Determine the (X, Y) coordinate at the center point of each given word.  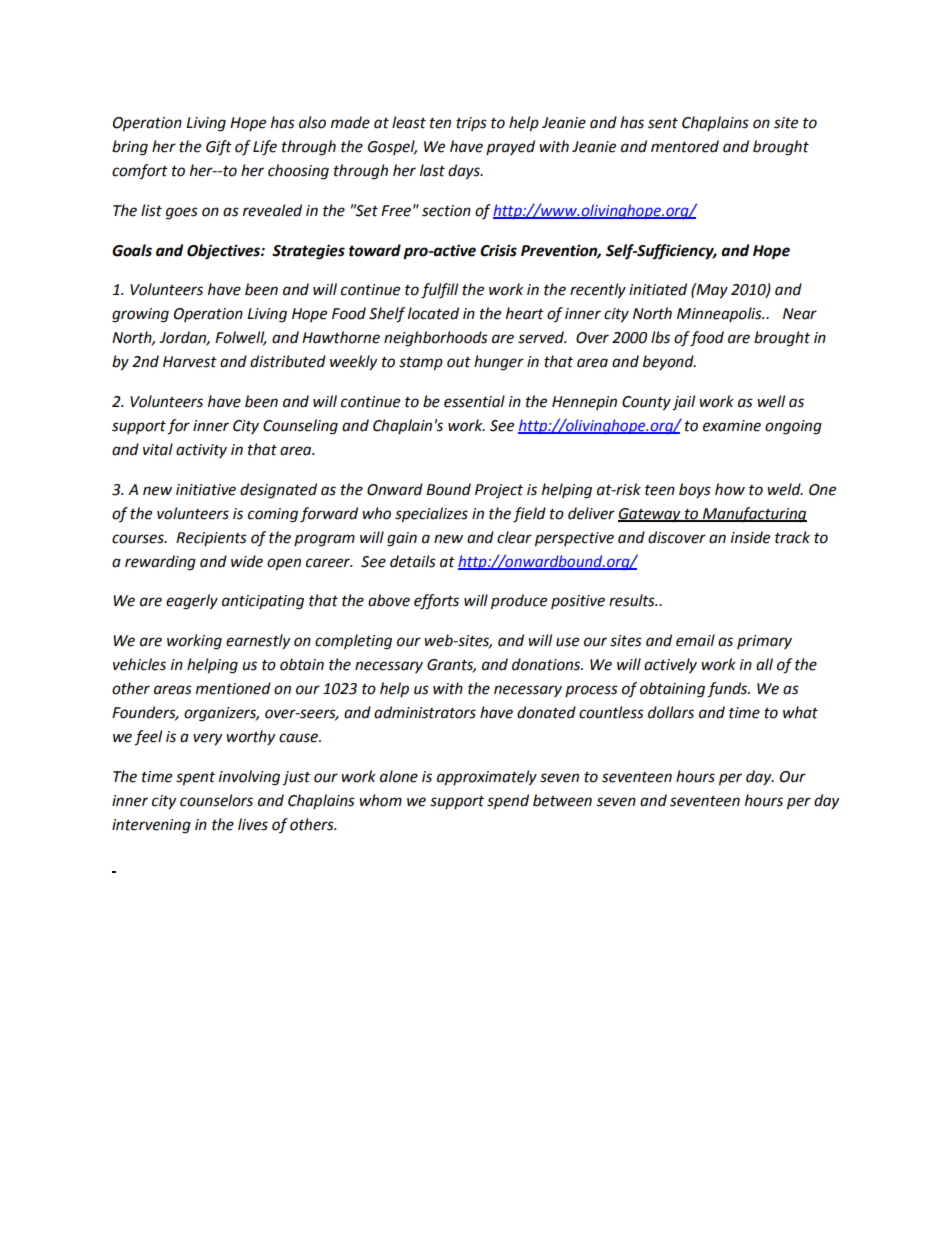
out (459, 362)
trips (471, 124)
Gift (219, 148)
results (633, 600)
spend (508, 802)
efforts (436, 602)
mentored (685, 146)
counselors (216, 800)
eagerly (192, 602)
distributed (288, 361)
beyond (669, 363)
